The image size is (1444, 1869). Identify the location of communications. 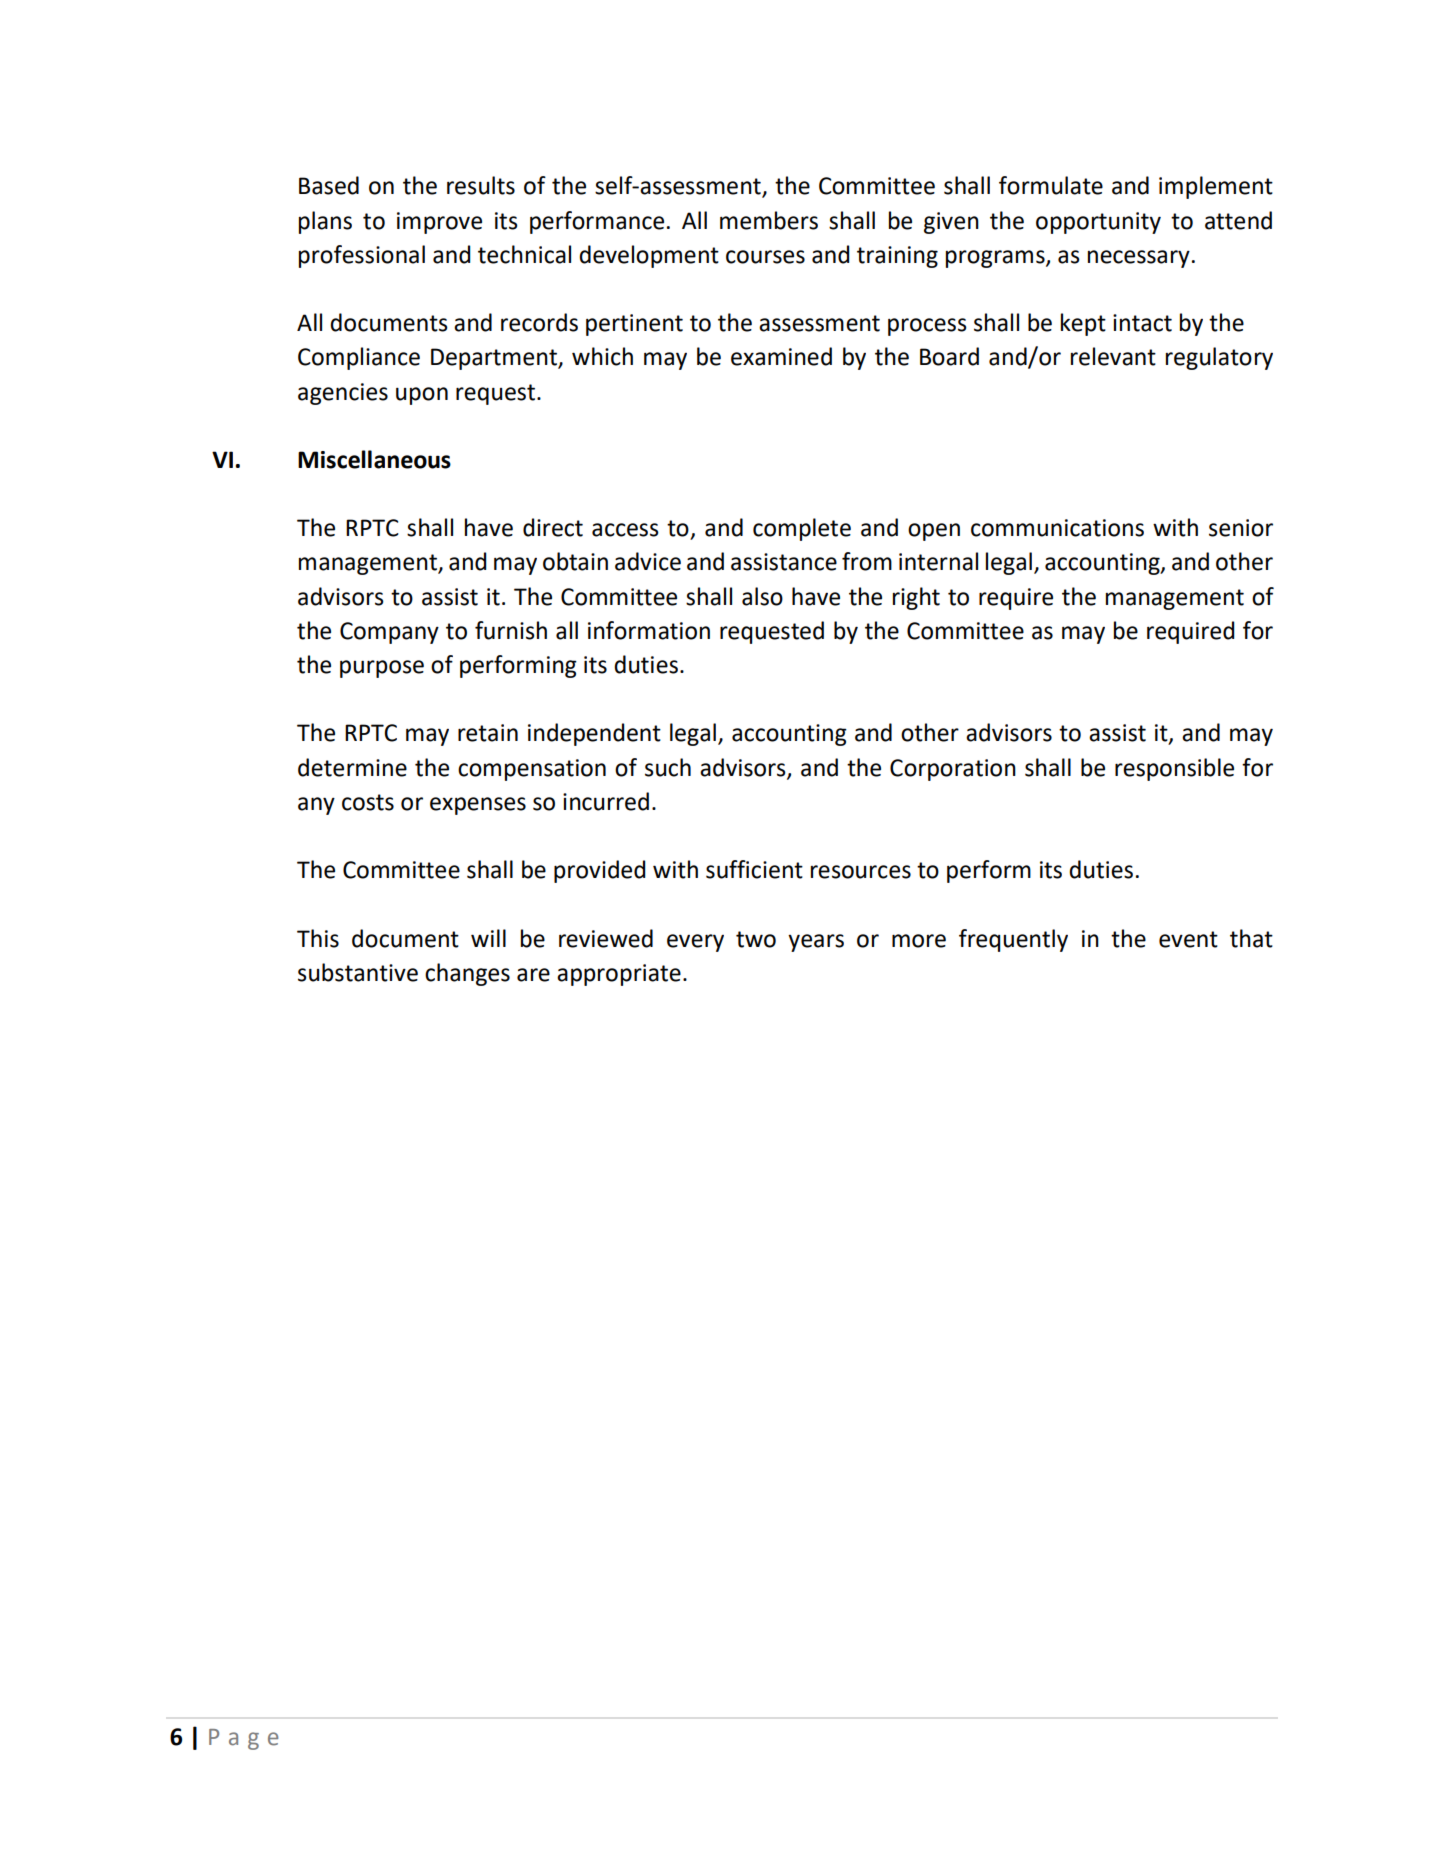
(1057, 528).
